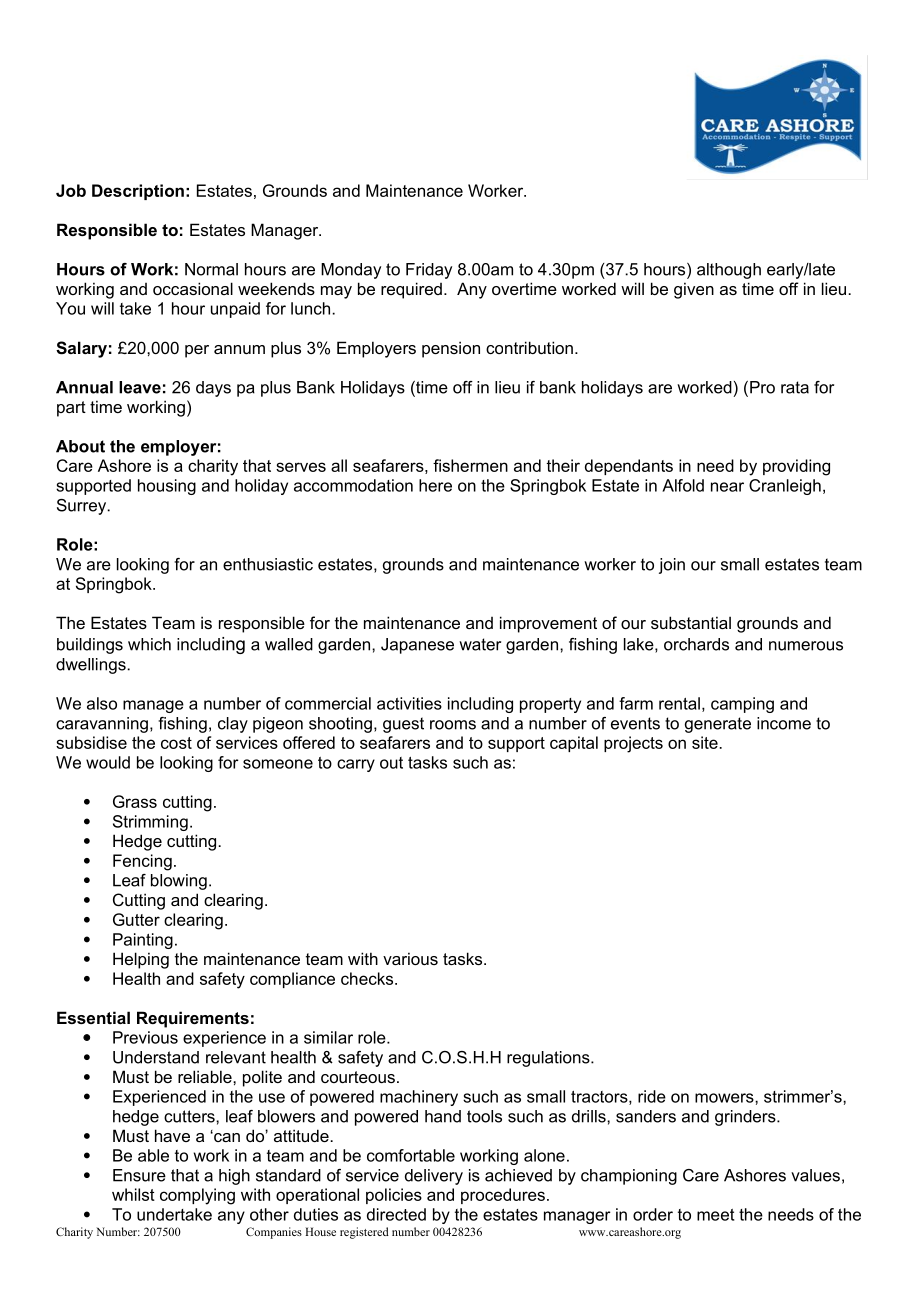 The width and height of the document is (924, 1308). I want to click on site, so click(706, 742).
